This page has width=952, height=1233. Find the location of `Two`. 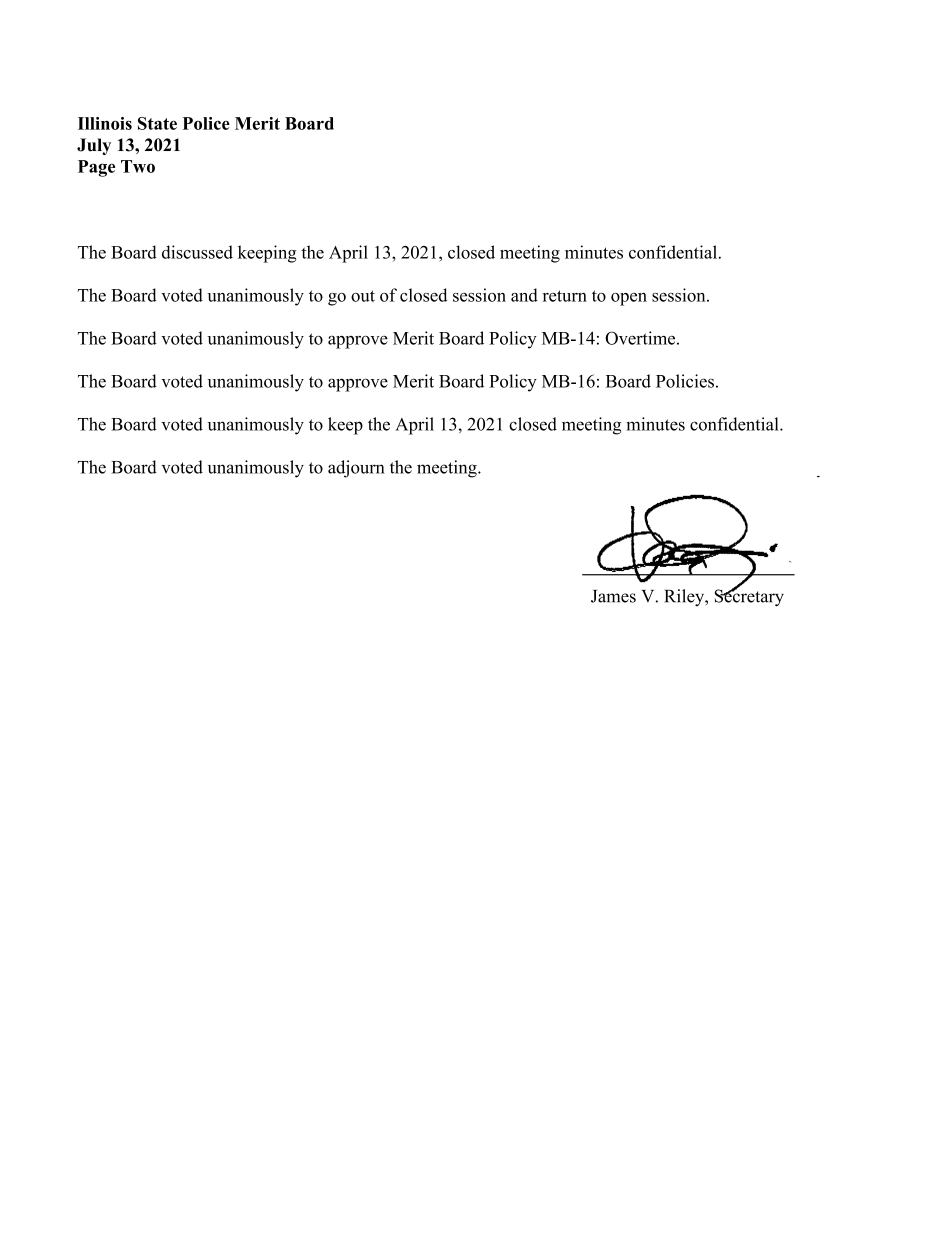

Two is located at coordinates (138, 166).
